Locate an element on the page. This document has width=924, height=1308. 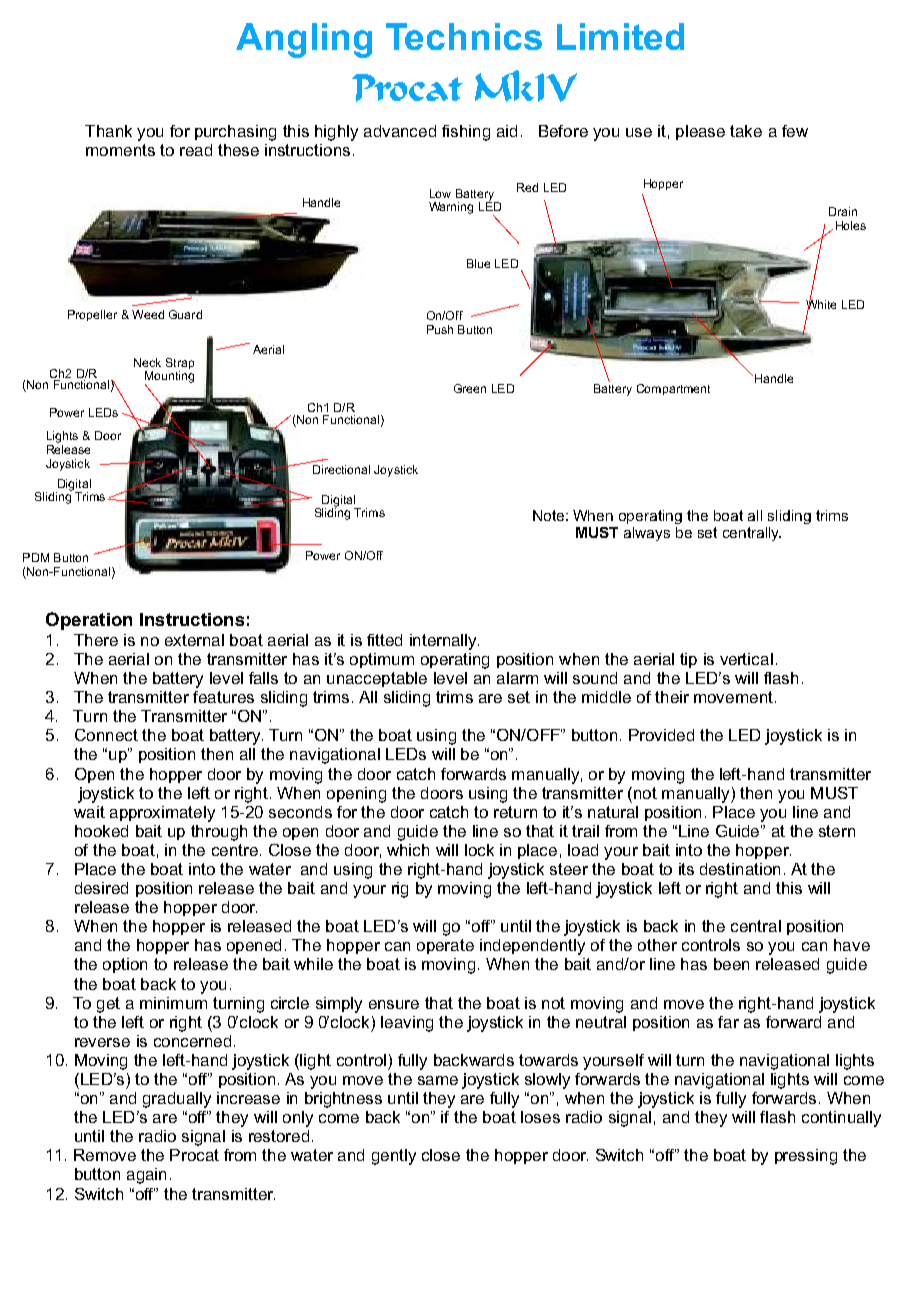
Operation is located at coordinates (89, 621).
